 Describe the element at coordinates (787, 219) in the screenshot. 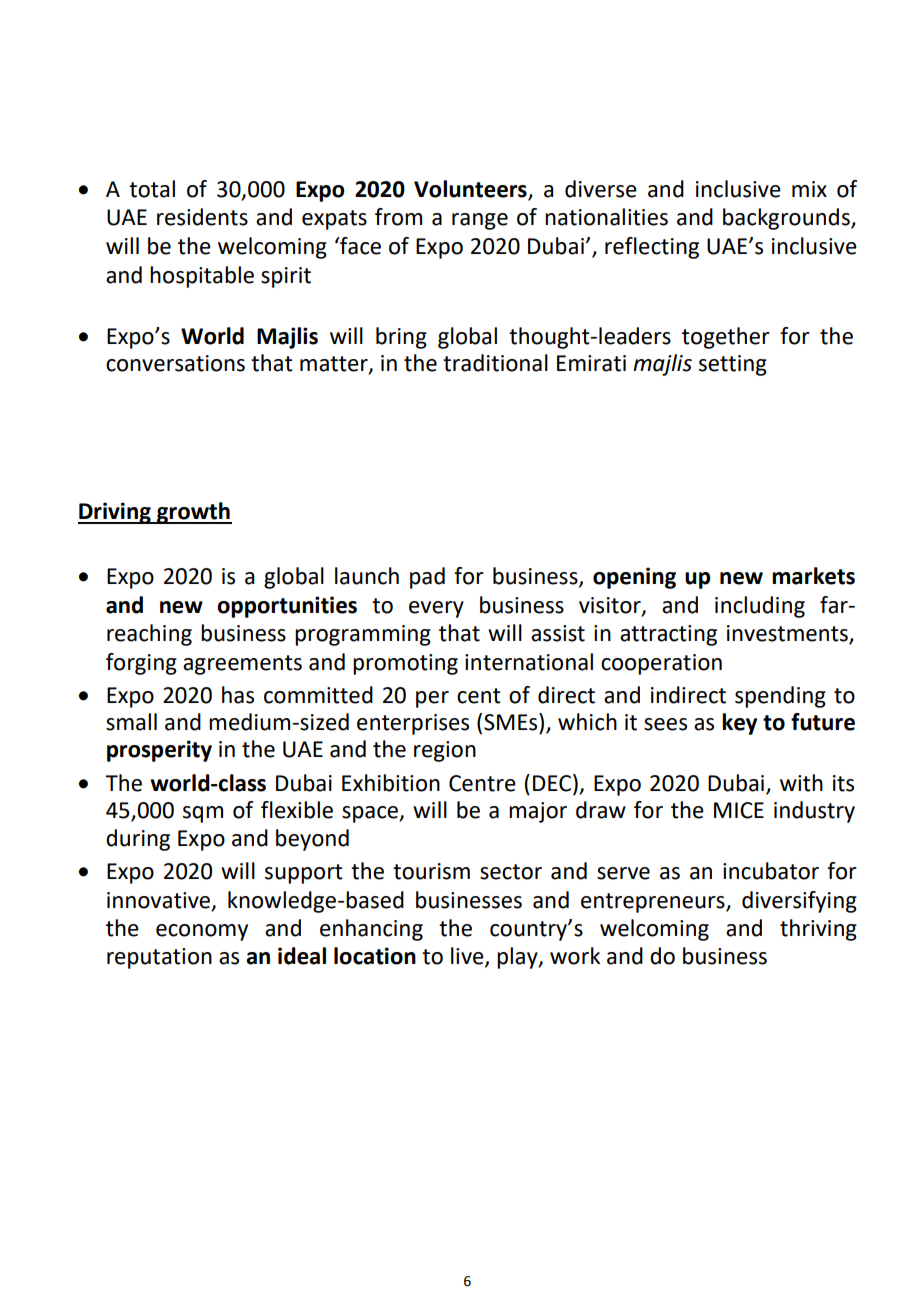

I see `backgrounds` at that location.
